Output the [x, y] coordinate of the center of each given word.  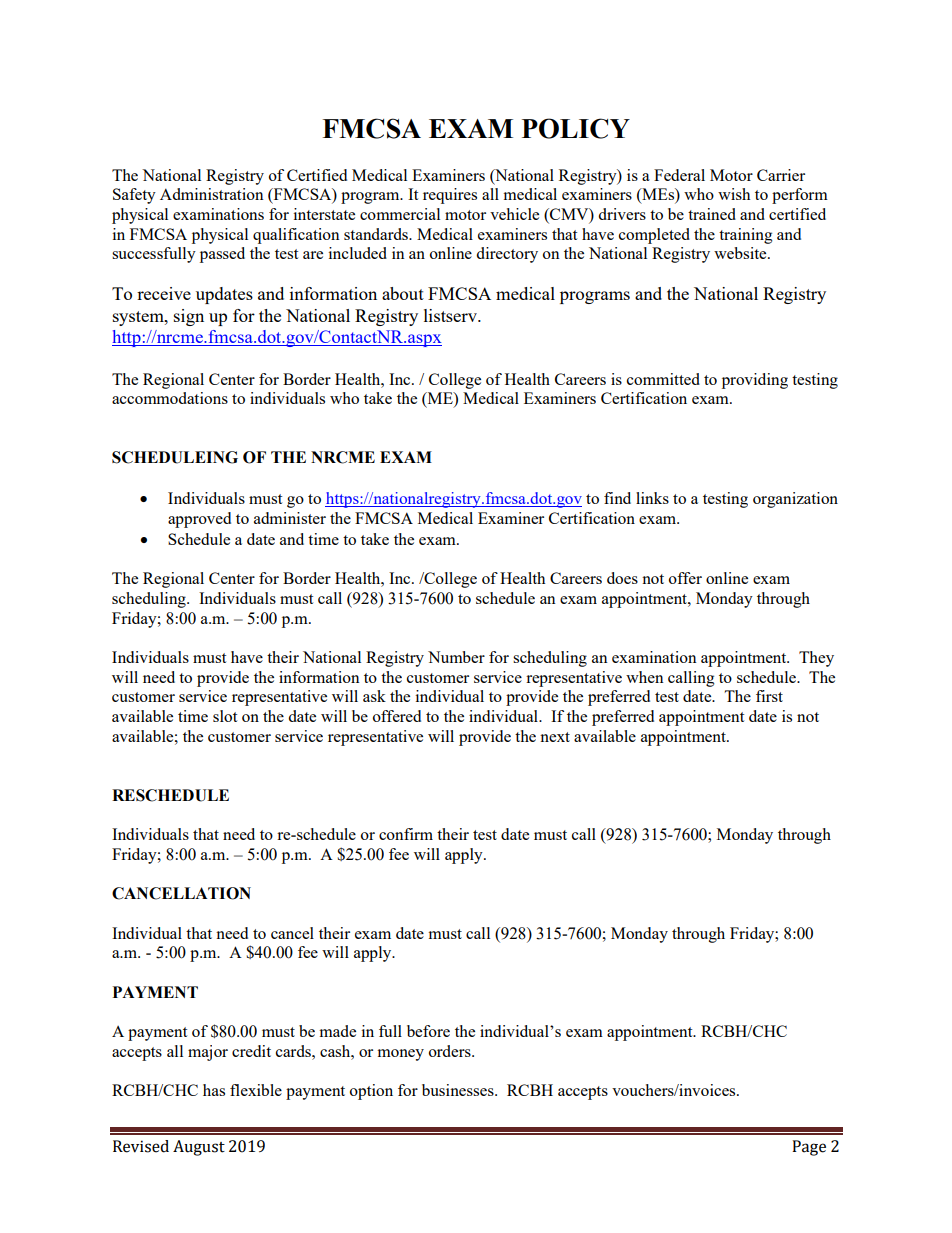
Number [456, 657]
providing [755, 381]
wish [734, 194]
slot [225, 716]
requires [450, 196]
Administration [212, 194]
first [769, 696]
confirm [406, 834]
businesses [459, 1090]
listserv [451, 315]
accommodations [170, 398]
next [555, 737]
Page [809, 1148]
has [214, 1090]
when [645, 677]
